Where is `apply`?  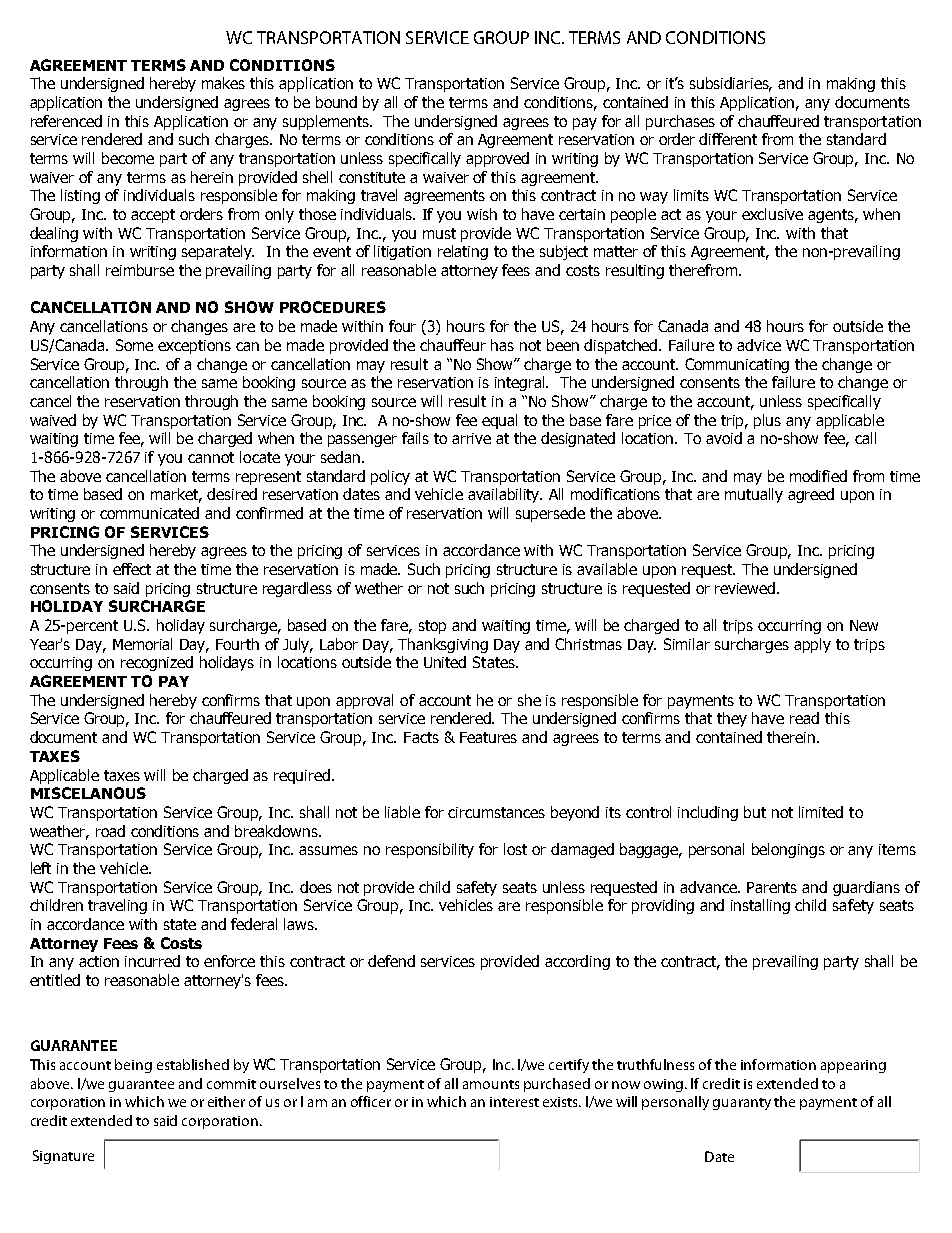
apply is located at coordinates (812, 645).
